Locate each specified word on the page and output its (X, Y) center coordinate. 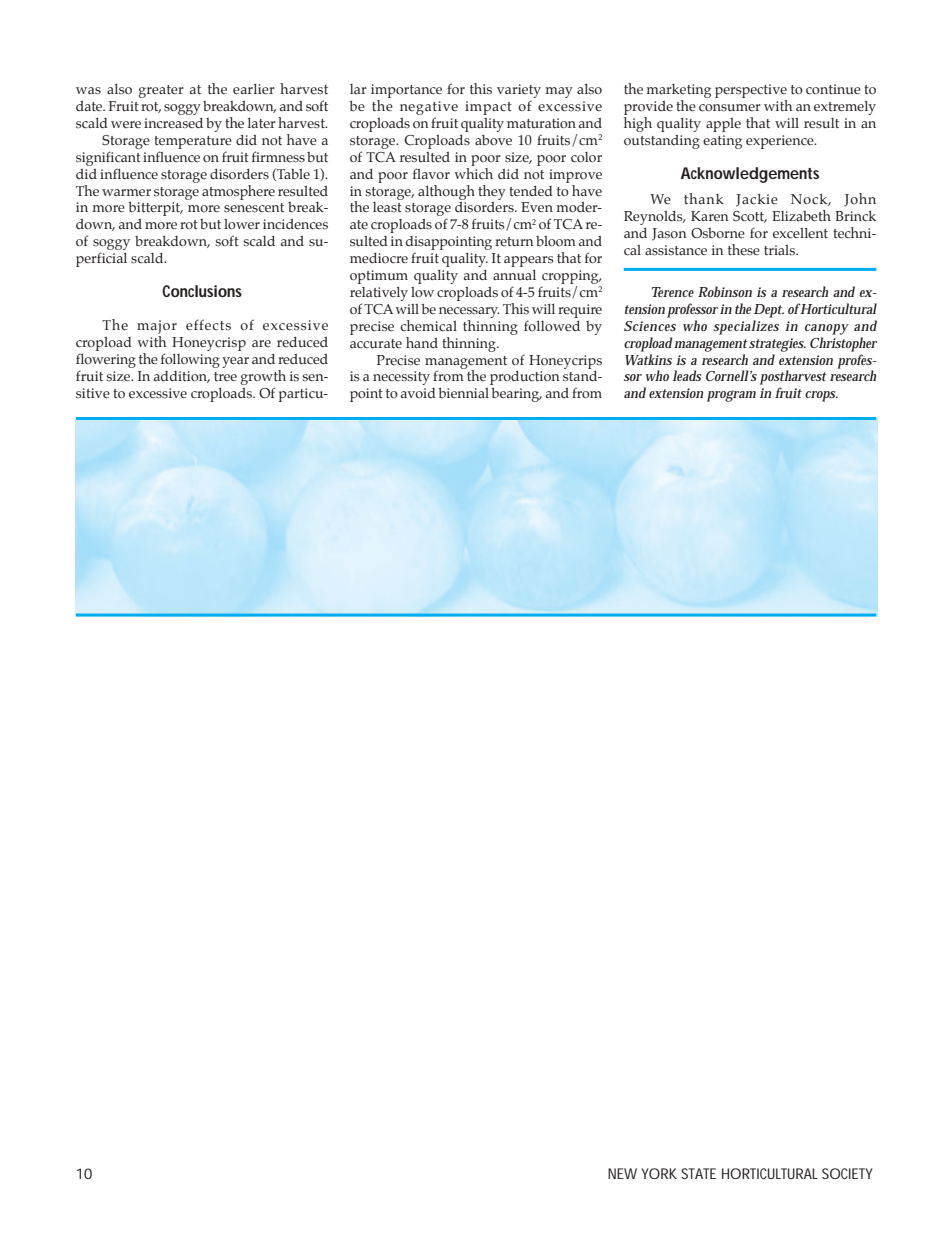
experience (781, 142)
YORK (659, 1173)
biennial (463, 393)
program (731, 396)
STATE (698, 1173)
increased (173, 123)
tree (225, 376)
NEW (622, 1173)
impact (488, 108)
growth (263, 377)
